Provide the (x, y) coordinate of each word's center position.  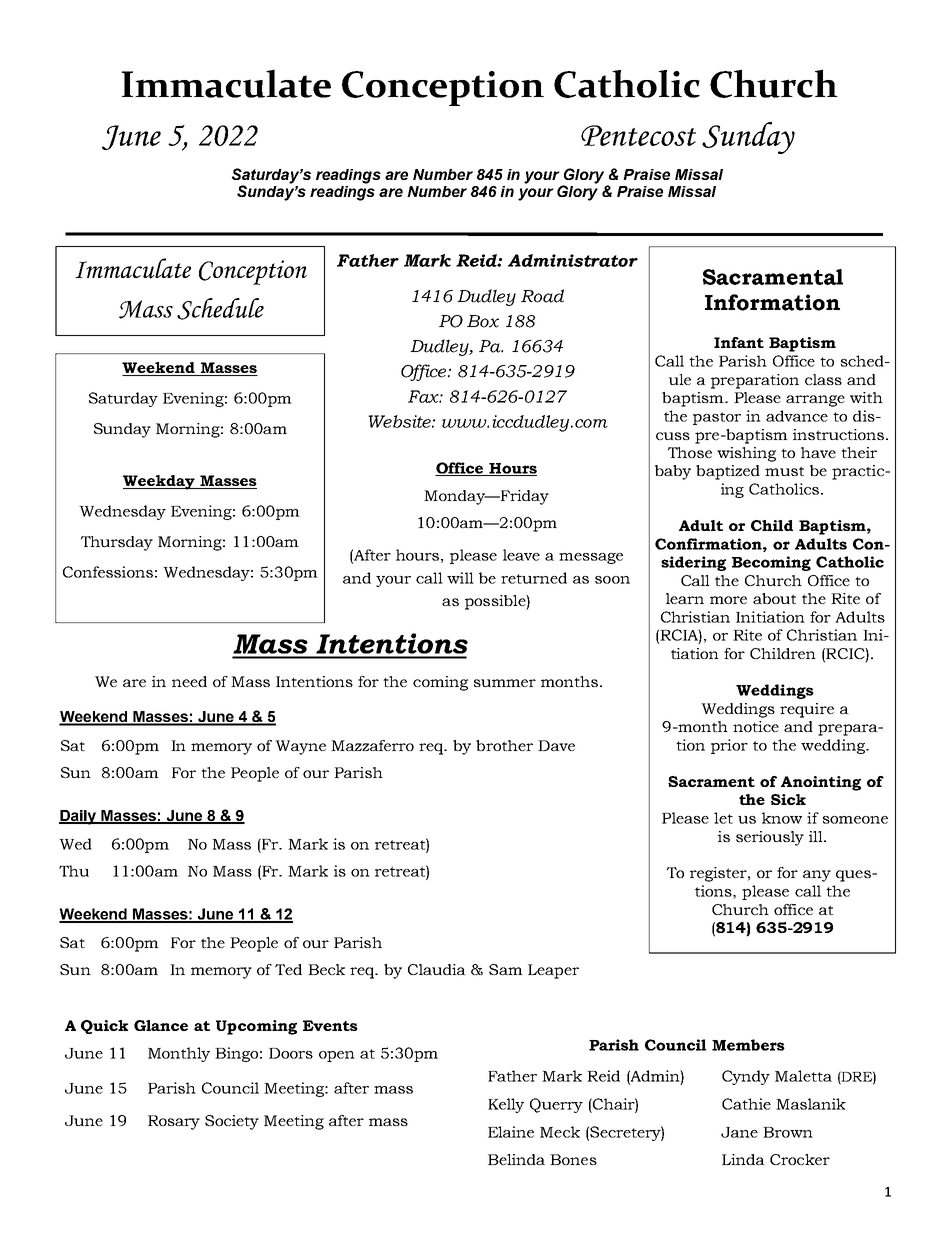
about (774, 598)
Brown (788, 1132)
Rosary (174, 1122)
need (189, 681)
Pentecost (638, 135)
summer (505, 683)
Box (483, 321)
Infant (739, 342)
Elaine (511, 1132)
